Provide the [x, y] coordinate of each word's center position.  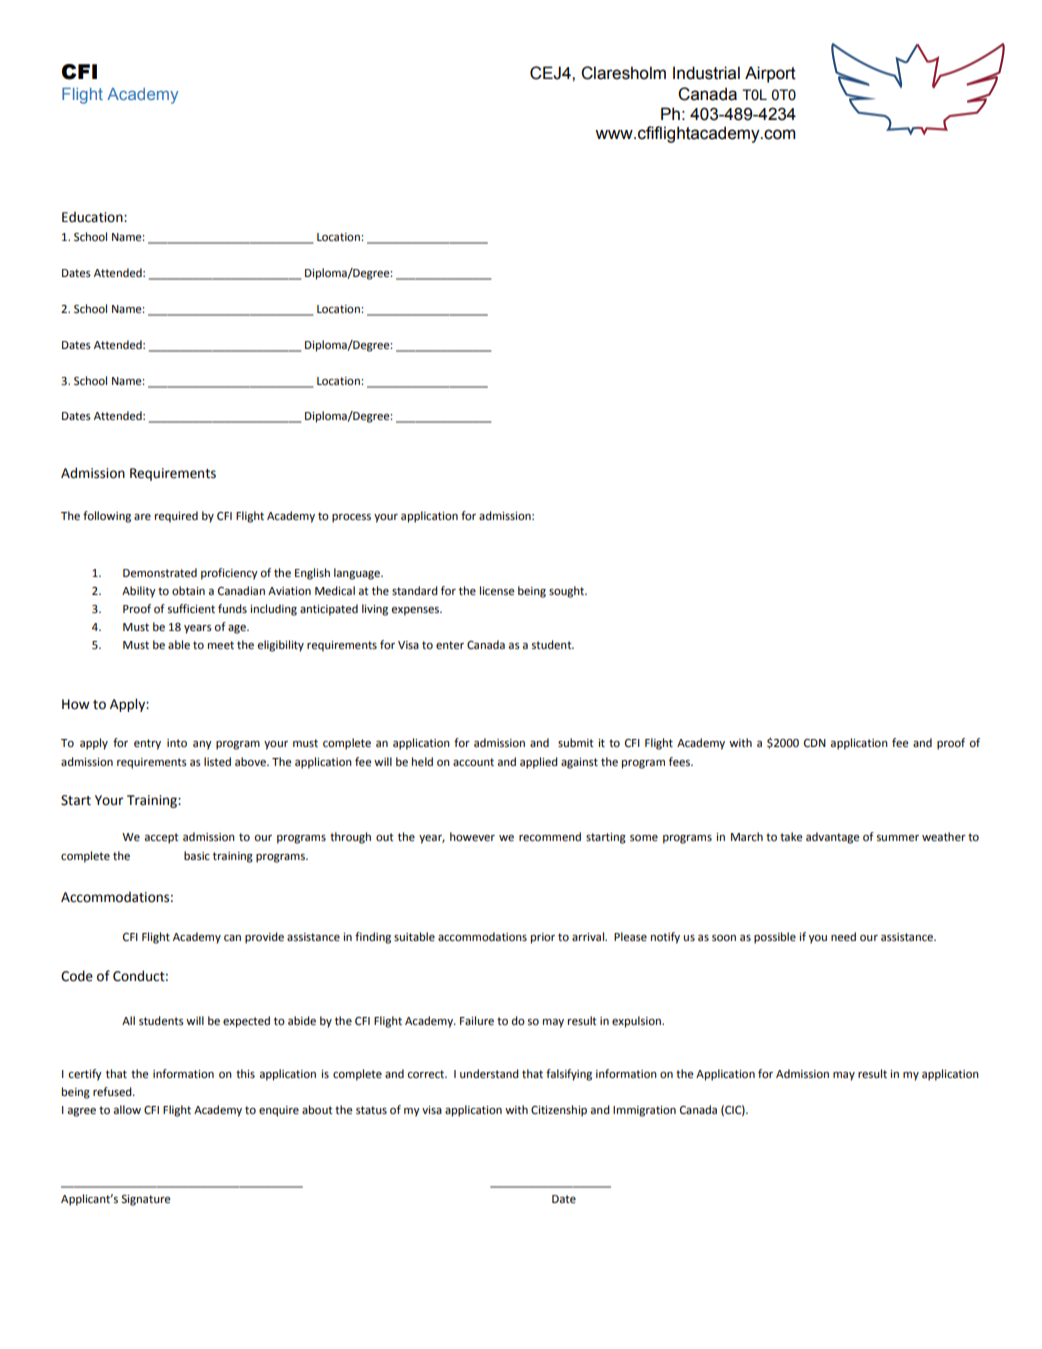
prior [543, 938]
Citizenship [559, 1111]
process [351, 518]
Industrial [706, 73]
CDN [815, 743]
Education [93, 217]
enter [450, 645]
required [176, 517]
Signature [145, 1200]
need [843, 937]
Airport [770, 74]
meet [221, 645]
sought [568, 592]
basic [197, 856]
